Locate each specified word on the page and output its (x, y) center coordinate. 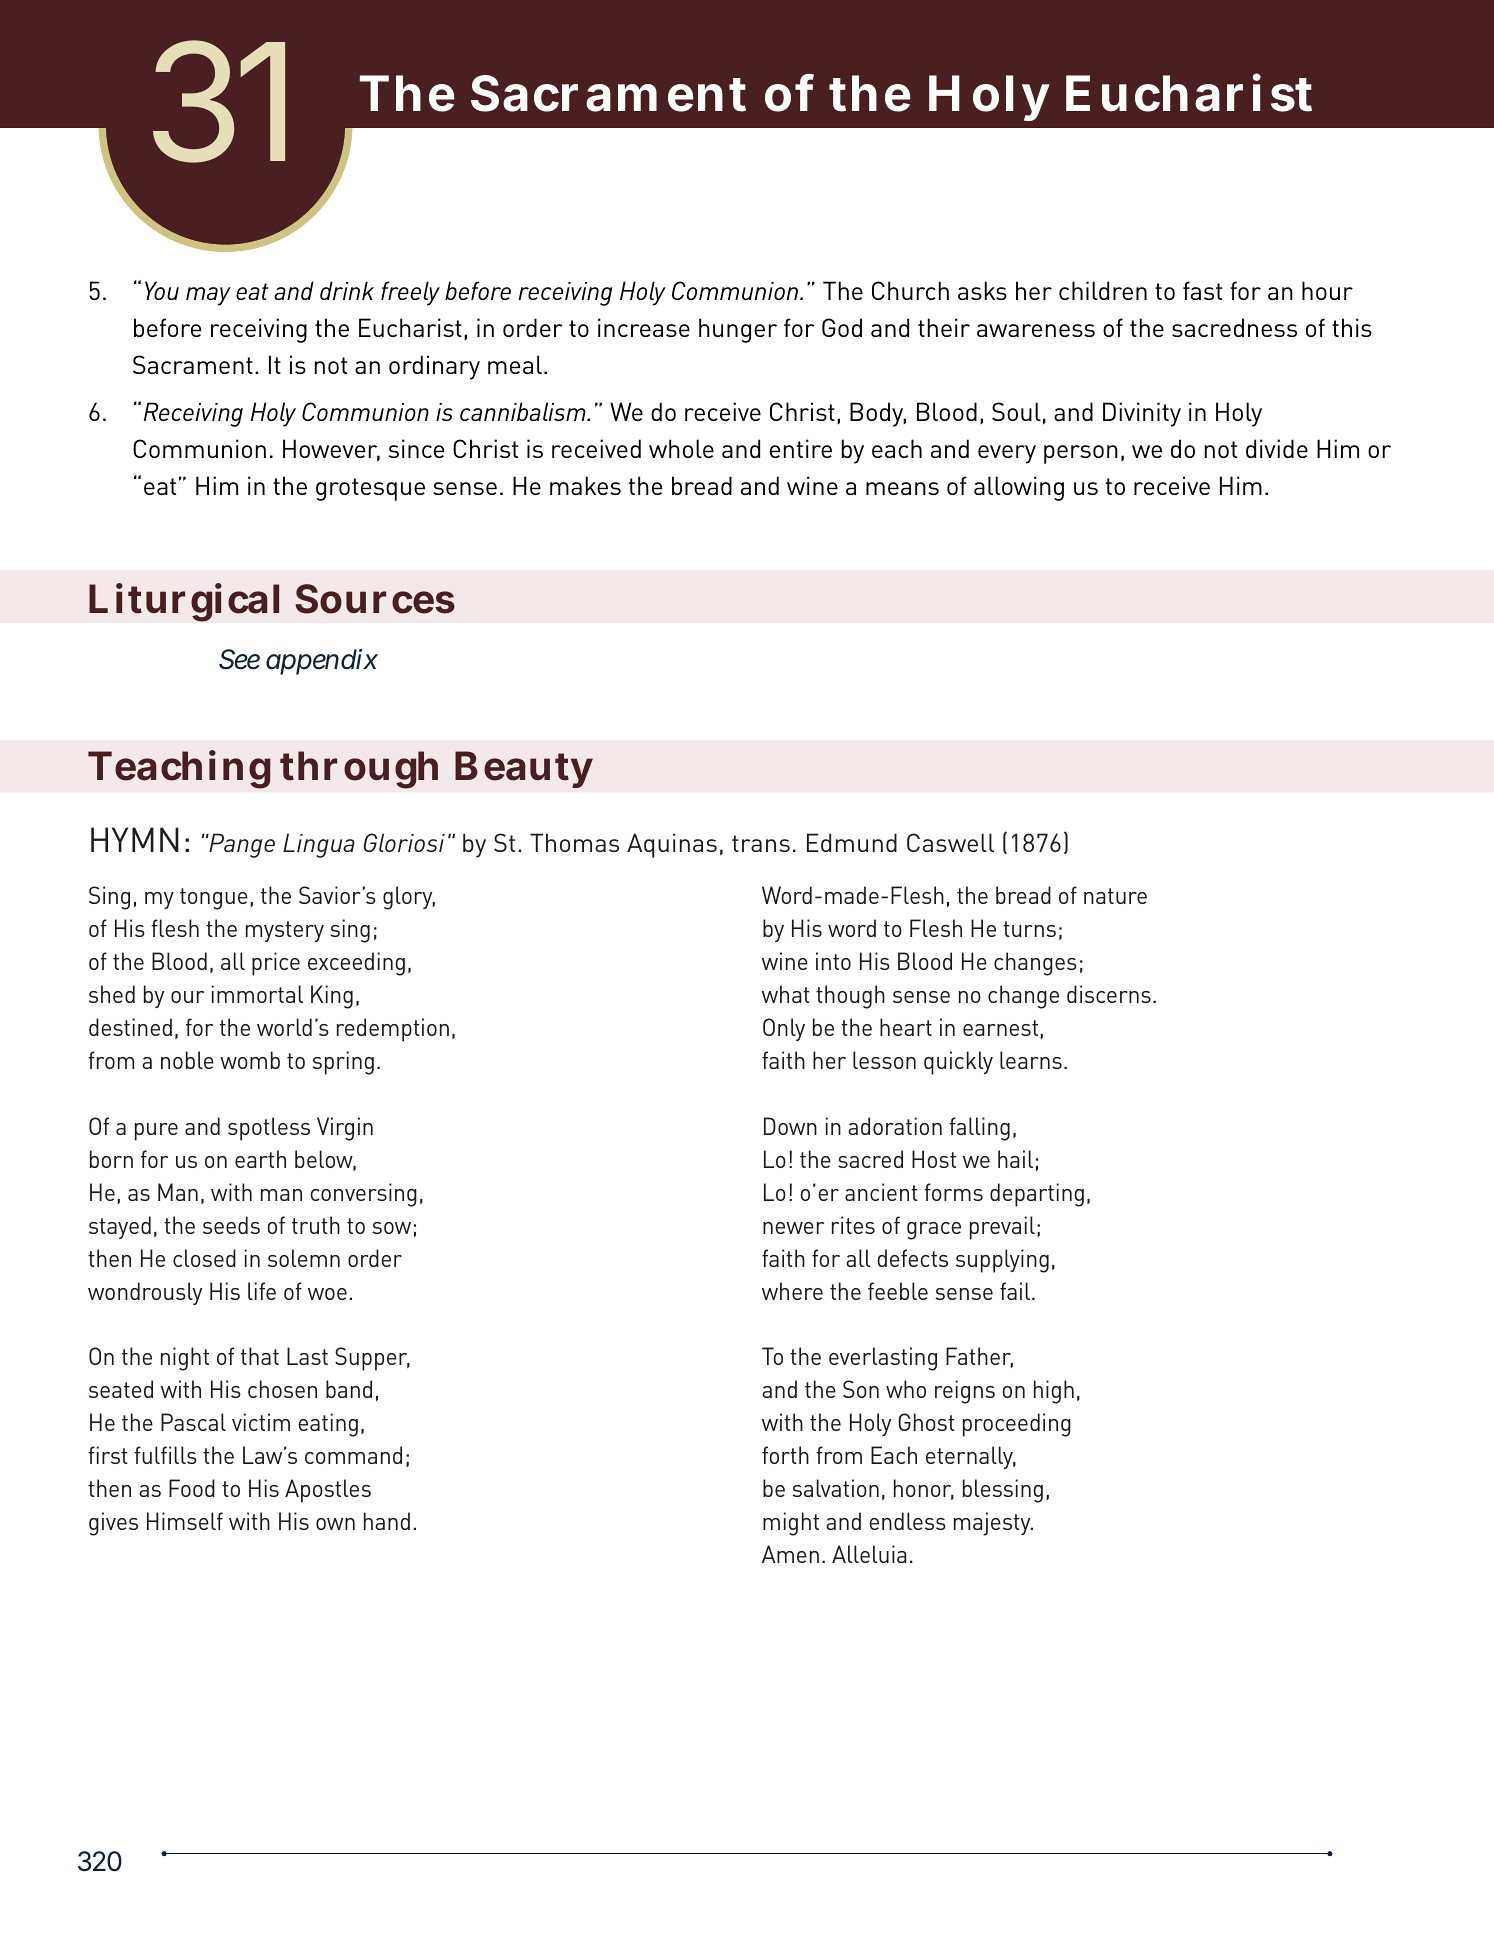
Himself (185, 1521)
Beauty (523, 769)
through (359, 770)
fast (1202, 290)
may (208, 296)
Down (790, 1126)
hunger (738, 330)
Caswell (950, 842)
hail (1015, 1159)
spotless (269, 1129)
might (791, 1524)
